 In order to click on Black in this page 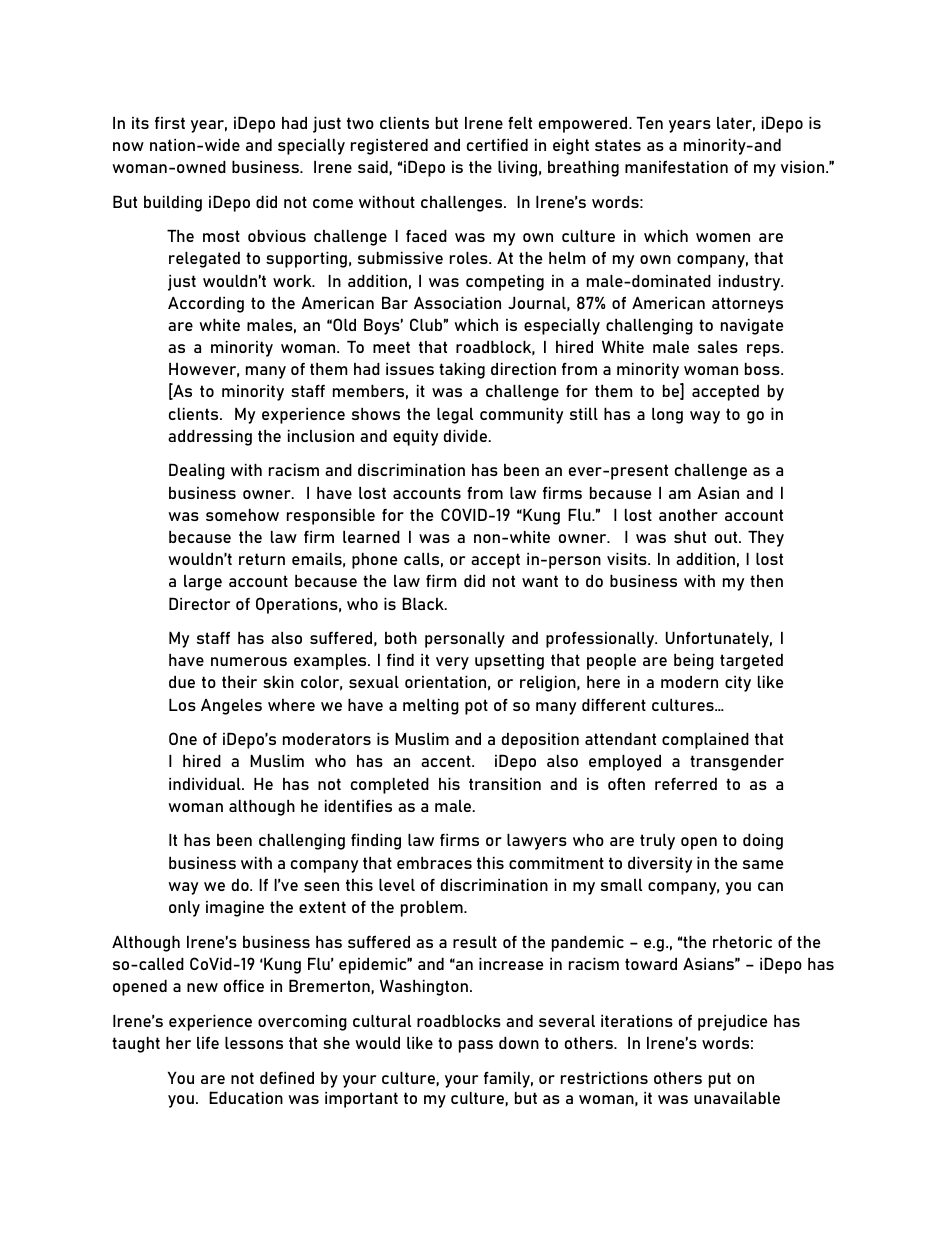, I will do `click(424, 603)`.
